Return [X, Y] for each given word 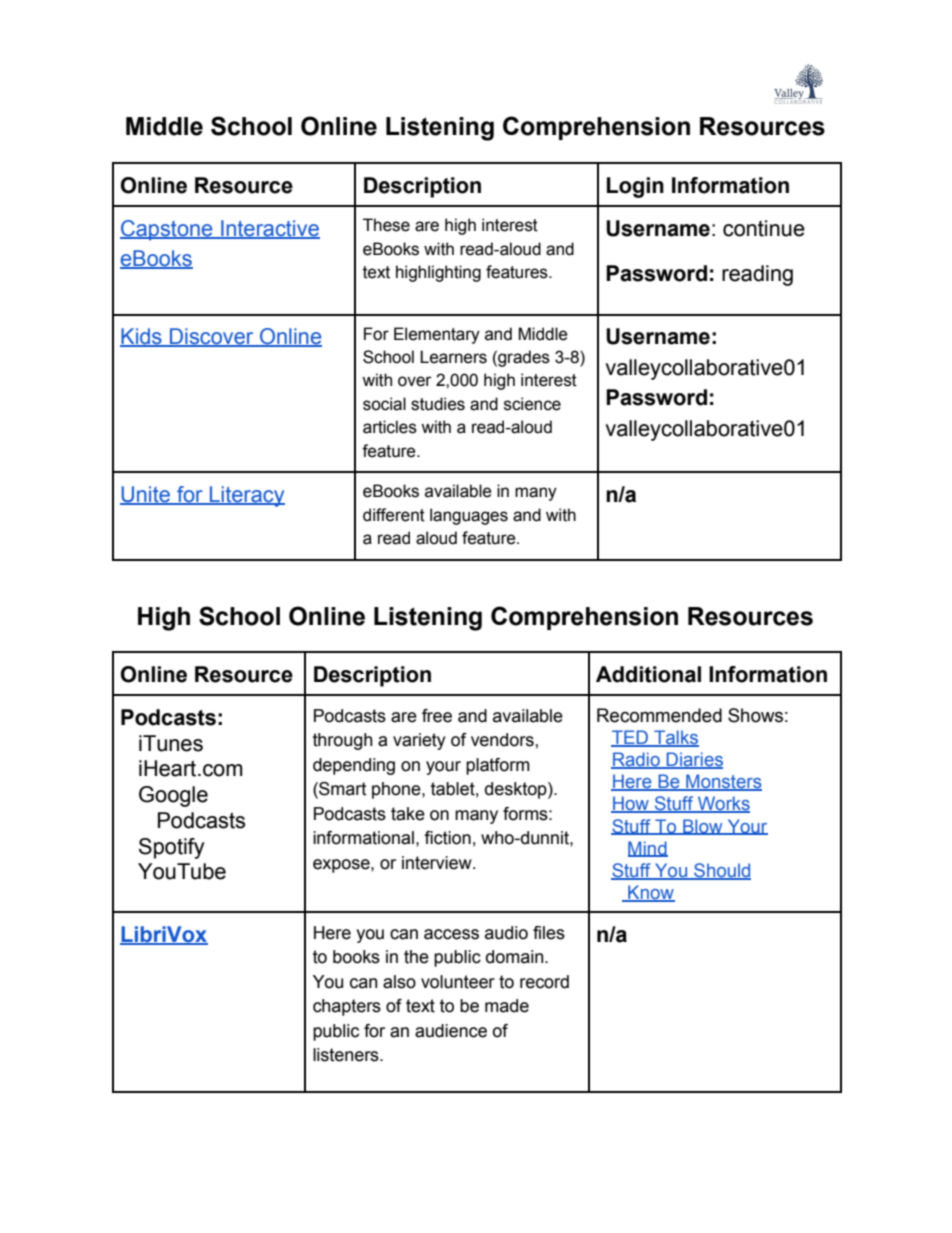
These [386, 225]
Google [173, 796]
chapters [347, 1007]
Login [635, 187]
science [532, 404]
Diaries [694, 760]
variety [419, 741]
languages [469, 516]
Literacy [246, 496]
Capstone [167, 230]
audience [451, 1031]
